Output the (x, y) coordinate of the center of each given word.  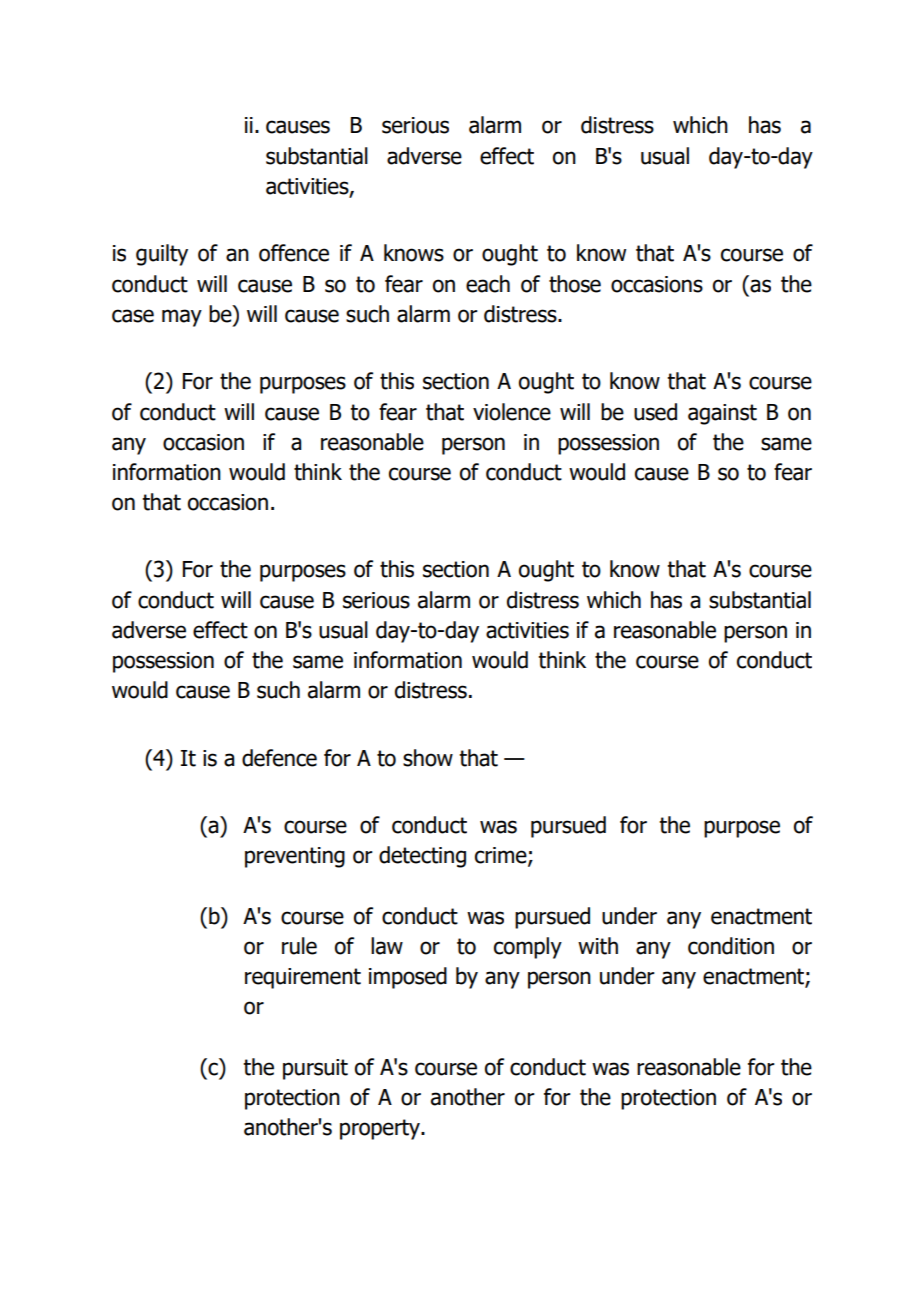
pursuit (315, 1069)
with (598, 946)
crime (502, 856)
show (428, 758)
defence (279, 758)
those (575, 284)
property (381, 1129)
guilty (162, 255)
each (488, 284)
